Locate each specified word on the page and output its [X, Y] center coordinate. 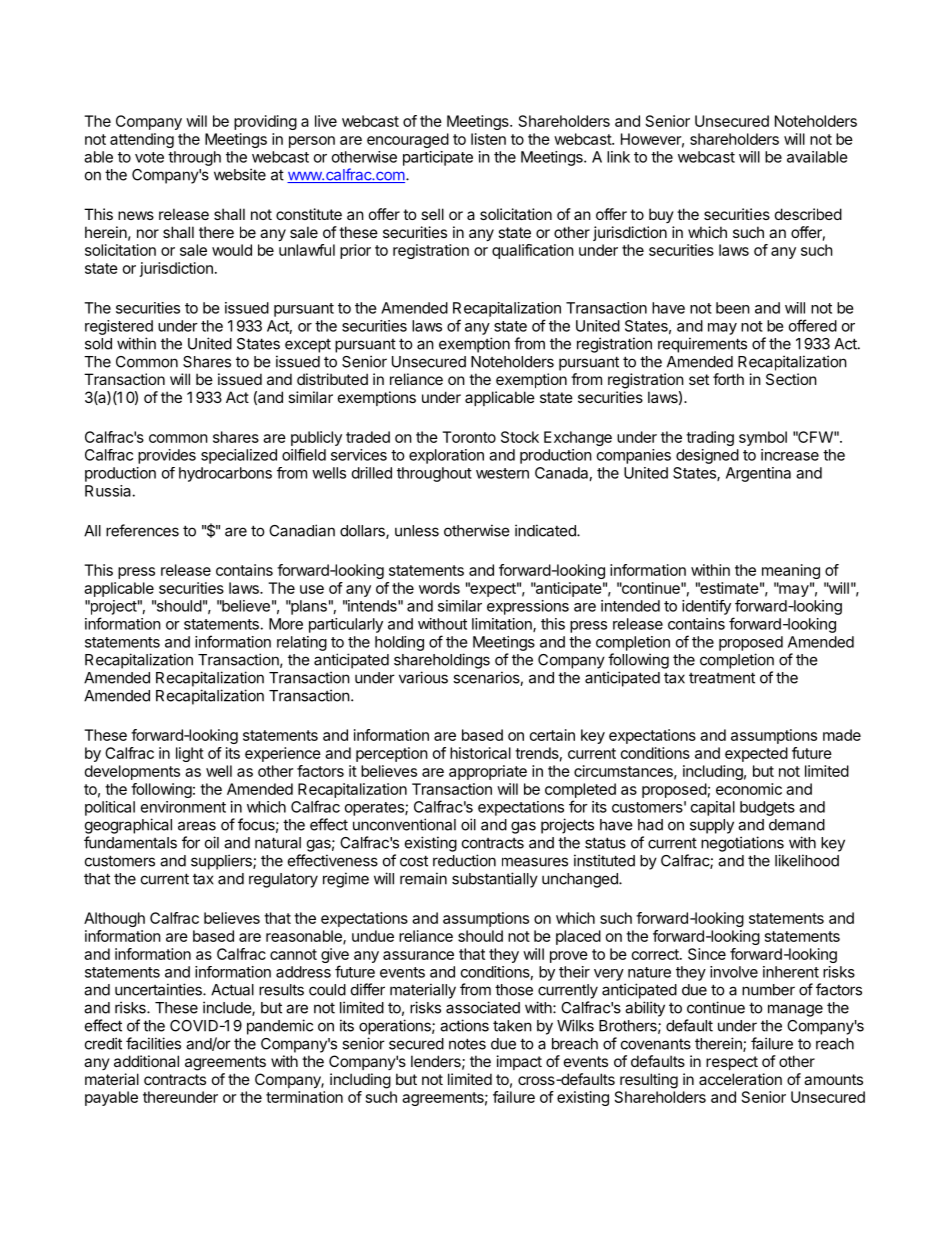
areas [197, 826]
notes [467, 1044]
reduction [464, 860]
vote [149, 157]
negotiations [742, 844]
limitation [503, 625]
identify [706, 607]
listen [488, 139]
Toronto [469, 437]
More [286, 624]
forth [728, 379]
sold [98, 344]
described [808, 214]
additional [146, 1061]
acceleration [740, 1079]
